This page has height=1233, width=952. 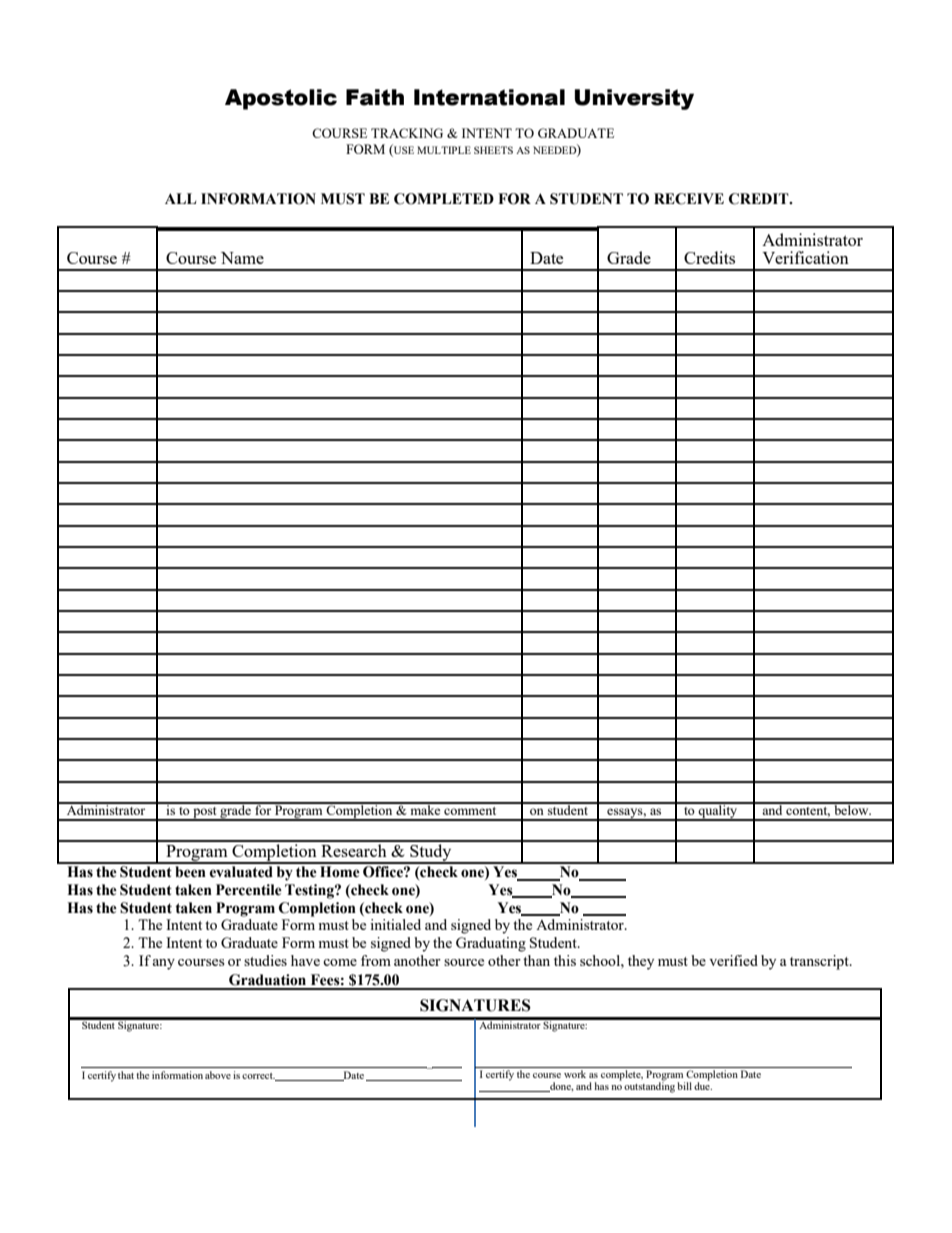 What do you see at coordinates (425, 809) in the page?
I see `make` at bounding box center [425, 809].
